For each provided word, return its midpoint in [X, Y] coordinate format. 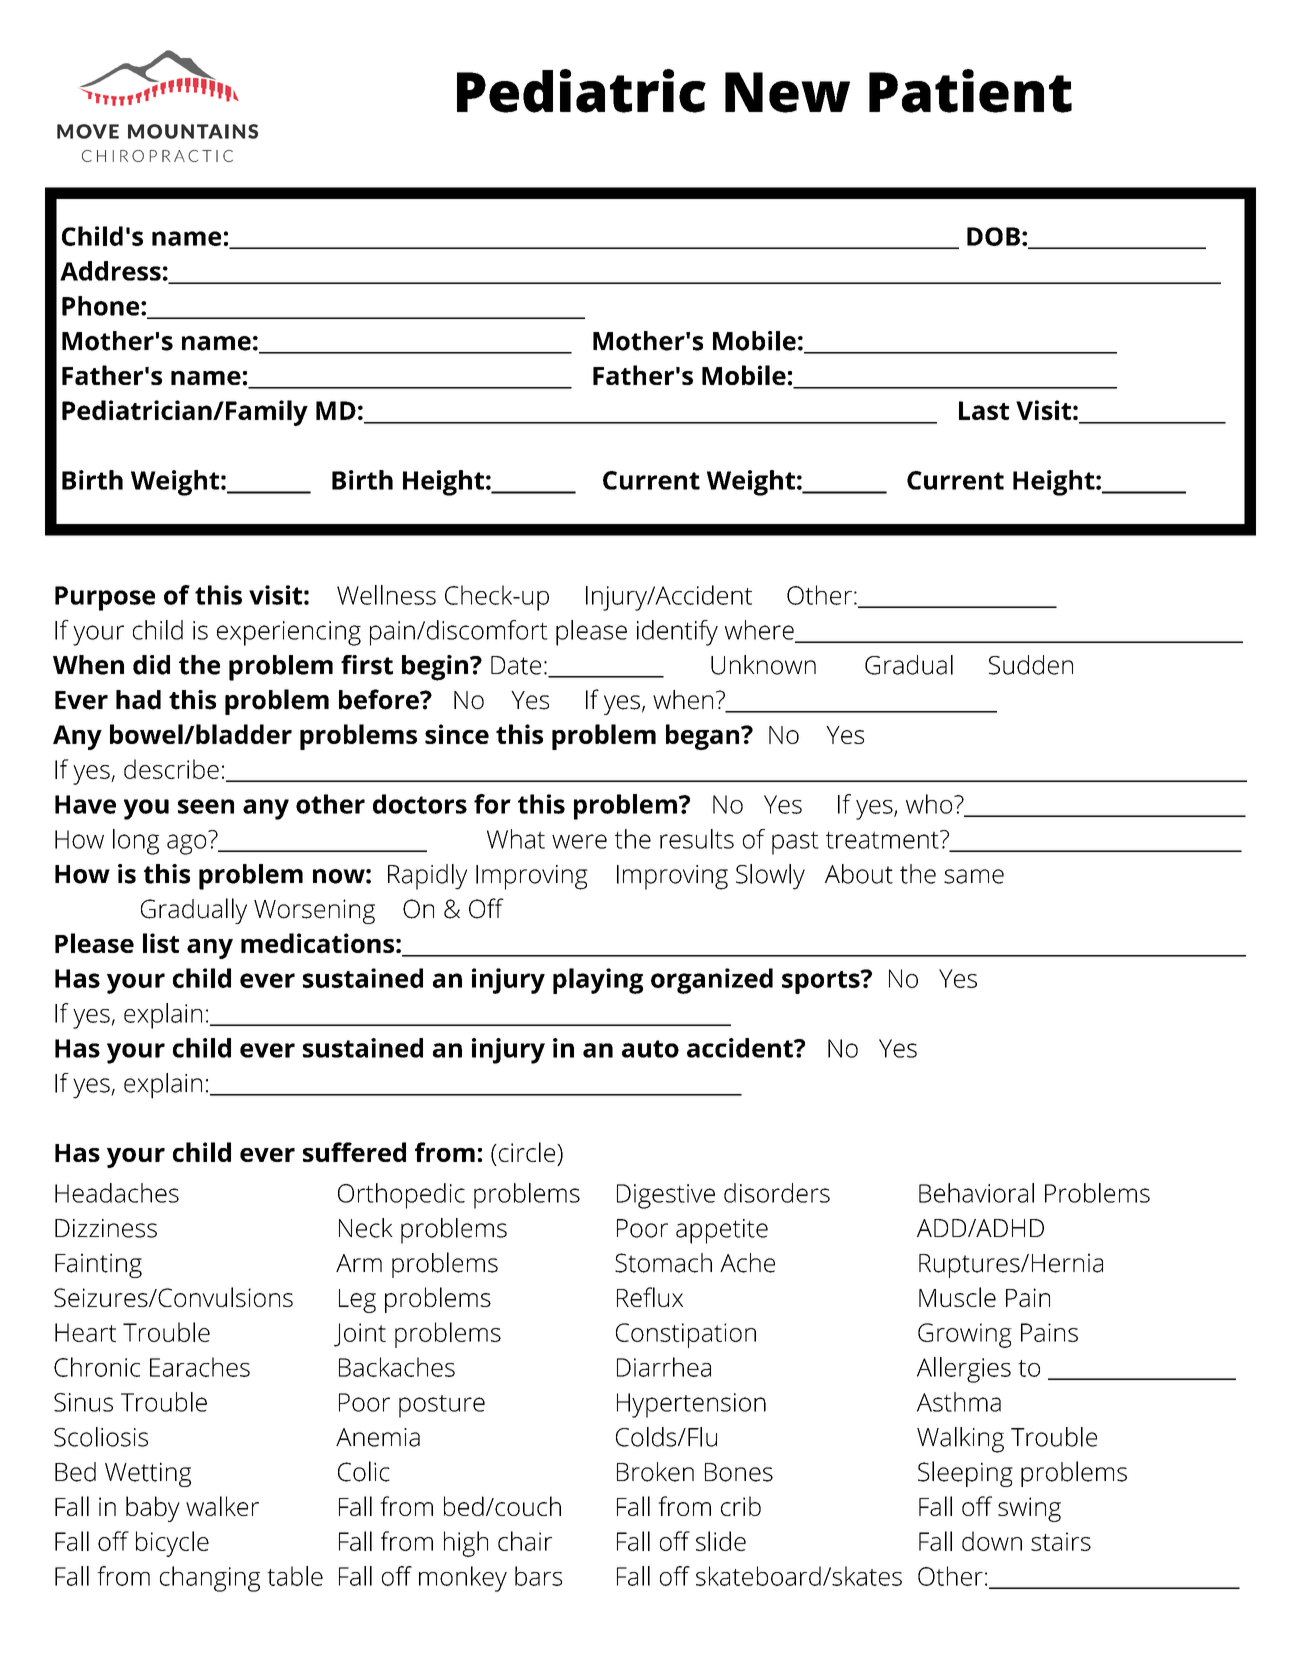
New [787, 92]
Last [984, 410]
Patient [970, 91]
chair [525, 1541]
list [161, 943]
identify [677, 633]
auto [650, 1049]
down [992, 1541]
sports [822, 982]
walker [222, 1506]
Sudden [1031, 665]
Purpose [105, 598]
